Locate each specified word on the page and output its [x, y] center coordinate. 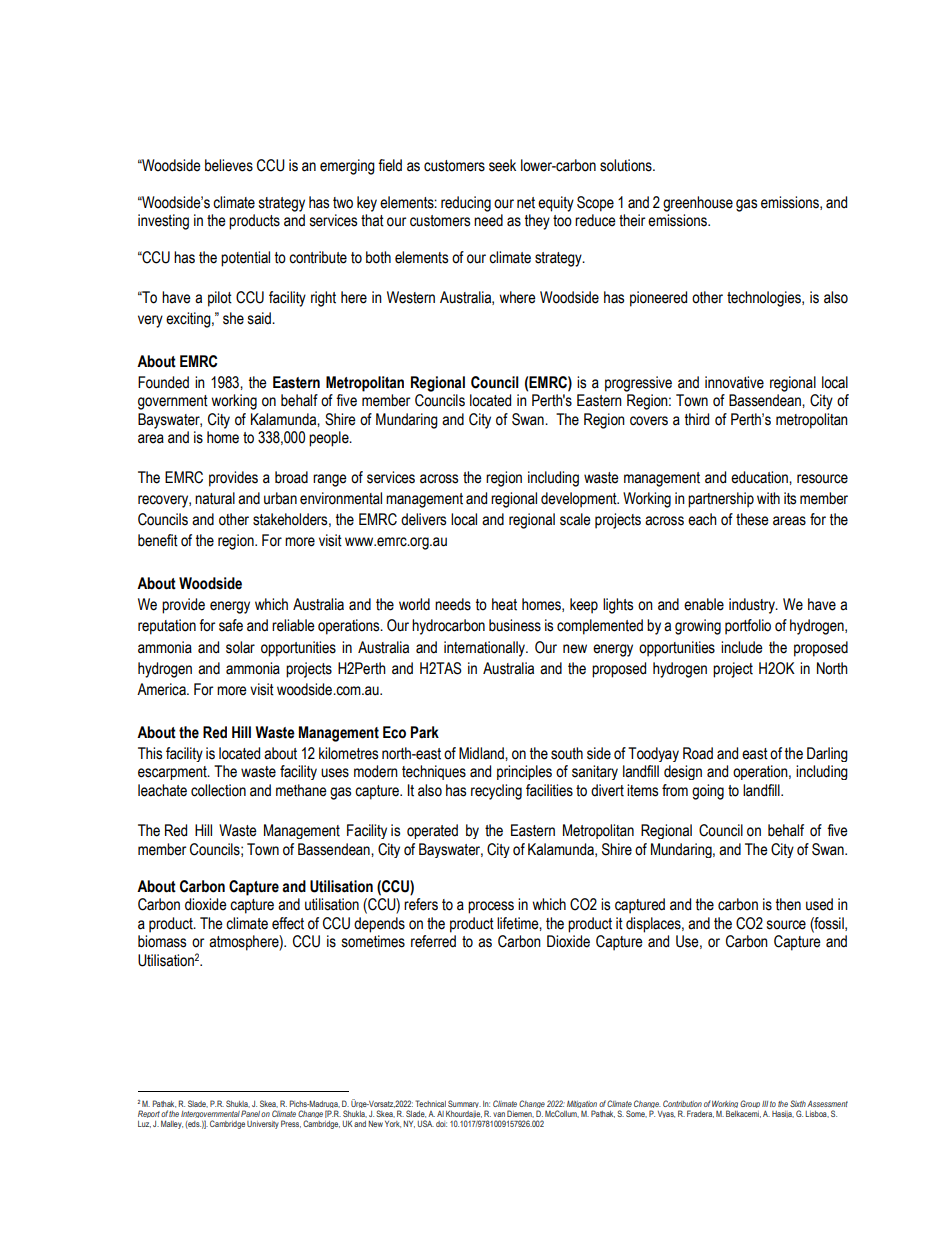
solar [240, 647]
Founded [163, 382]
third [697, 419]
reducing [466, 204]
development [580, 500]
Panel [250, 1113]
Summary [464, 1104]
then [788, 904]
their [632, 220]
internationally [485, 649]
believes [229, 165]
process [491, 907]
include [742, 647]
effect [288, 923]
